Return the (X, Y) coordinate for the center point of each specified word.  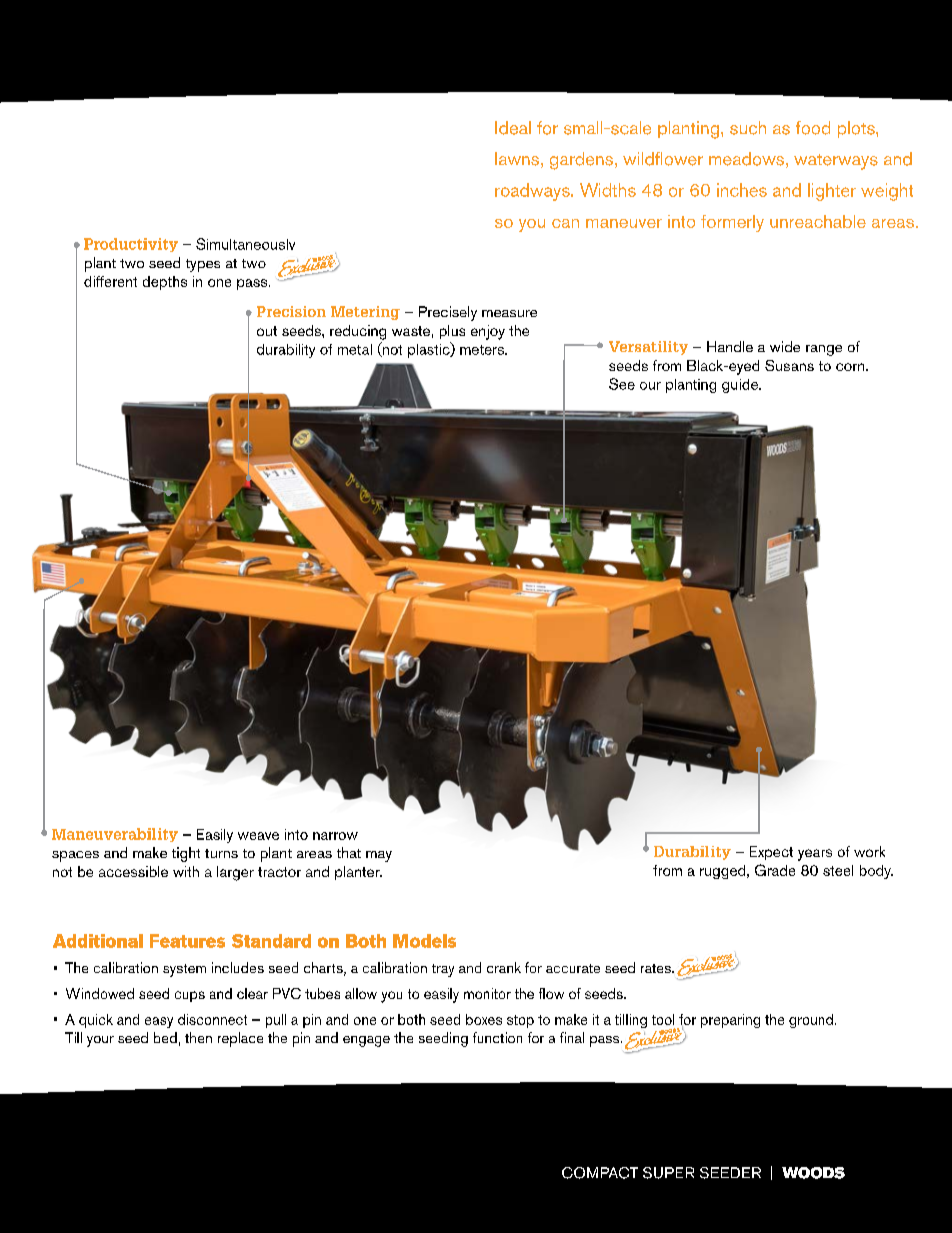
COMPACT (600, 1173)
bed (165, 1037)
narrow (335, 836)
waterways (836, 162)
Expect (771, 853)
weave (258, 836)
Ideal (513, 128)
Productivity (131, 245)
